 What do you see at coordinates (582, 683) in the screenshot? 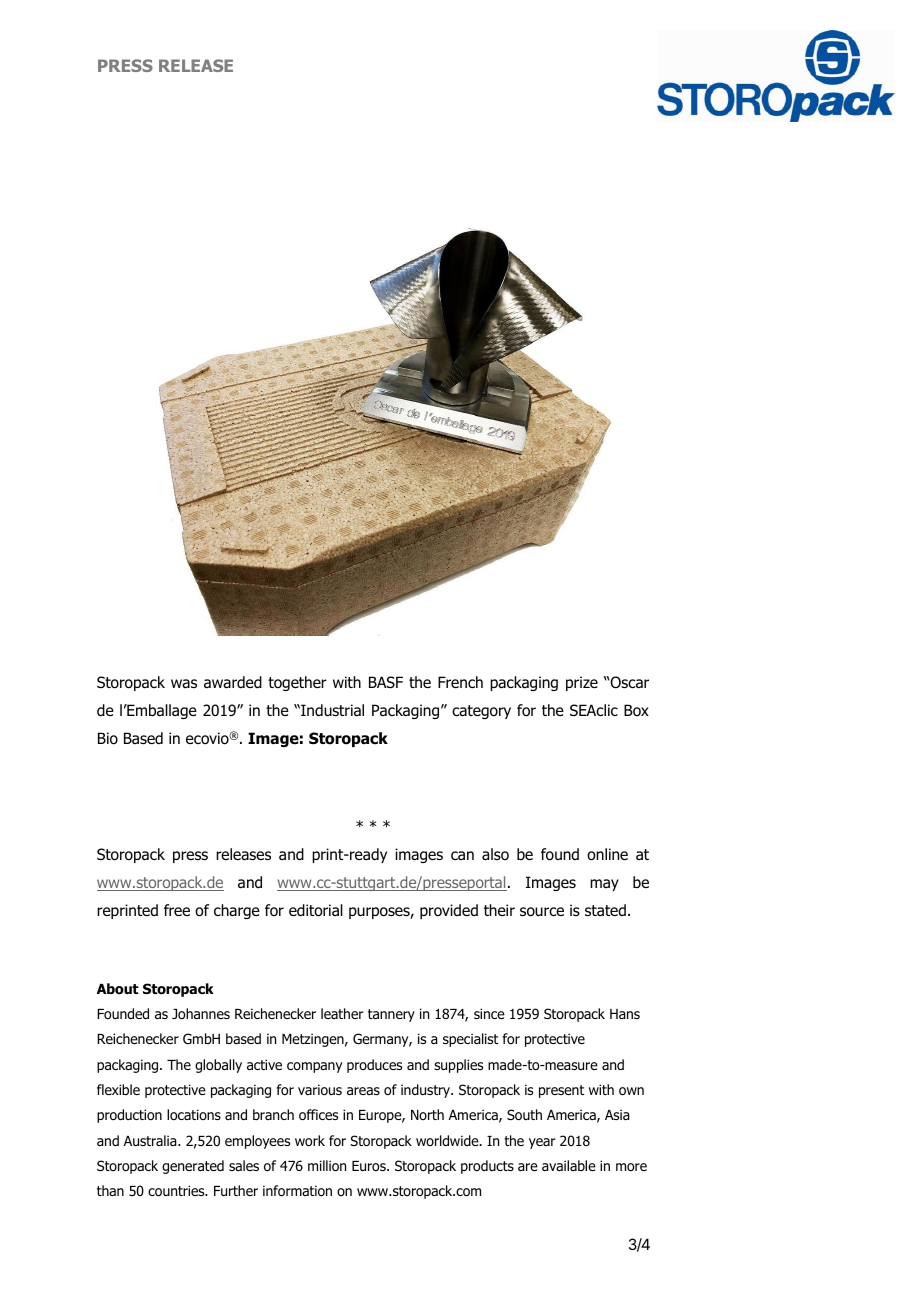
I see `prize` at bounding box center [582, 683].
